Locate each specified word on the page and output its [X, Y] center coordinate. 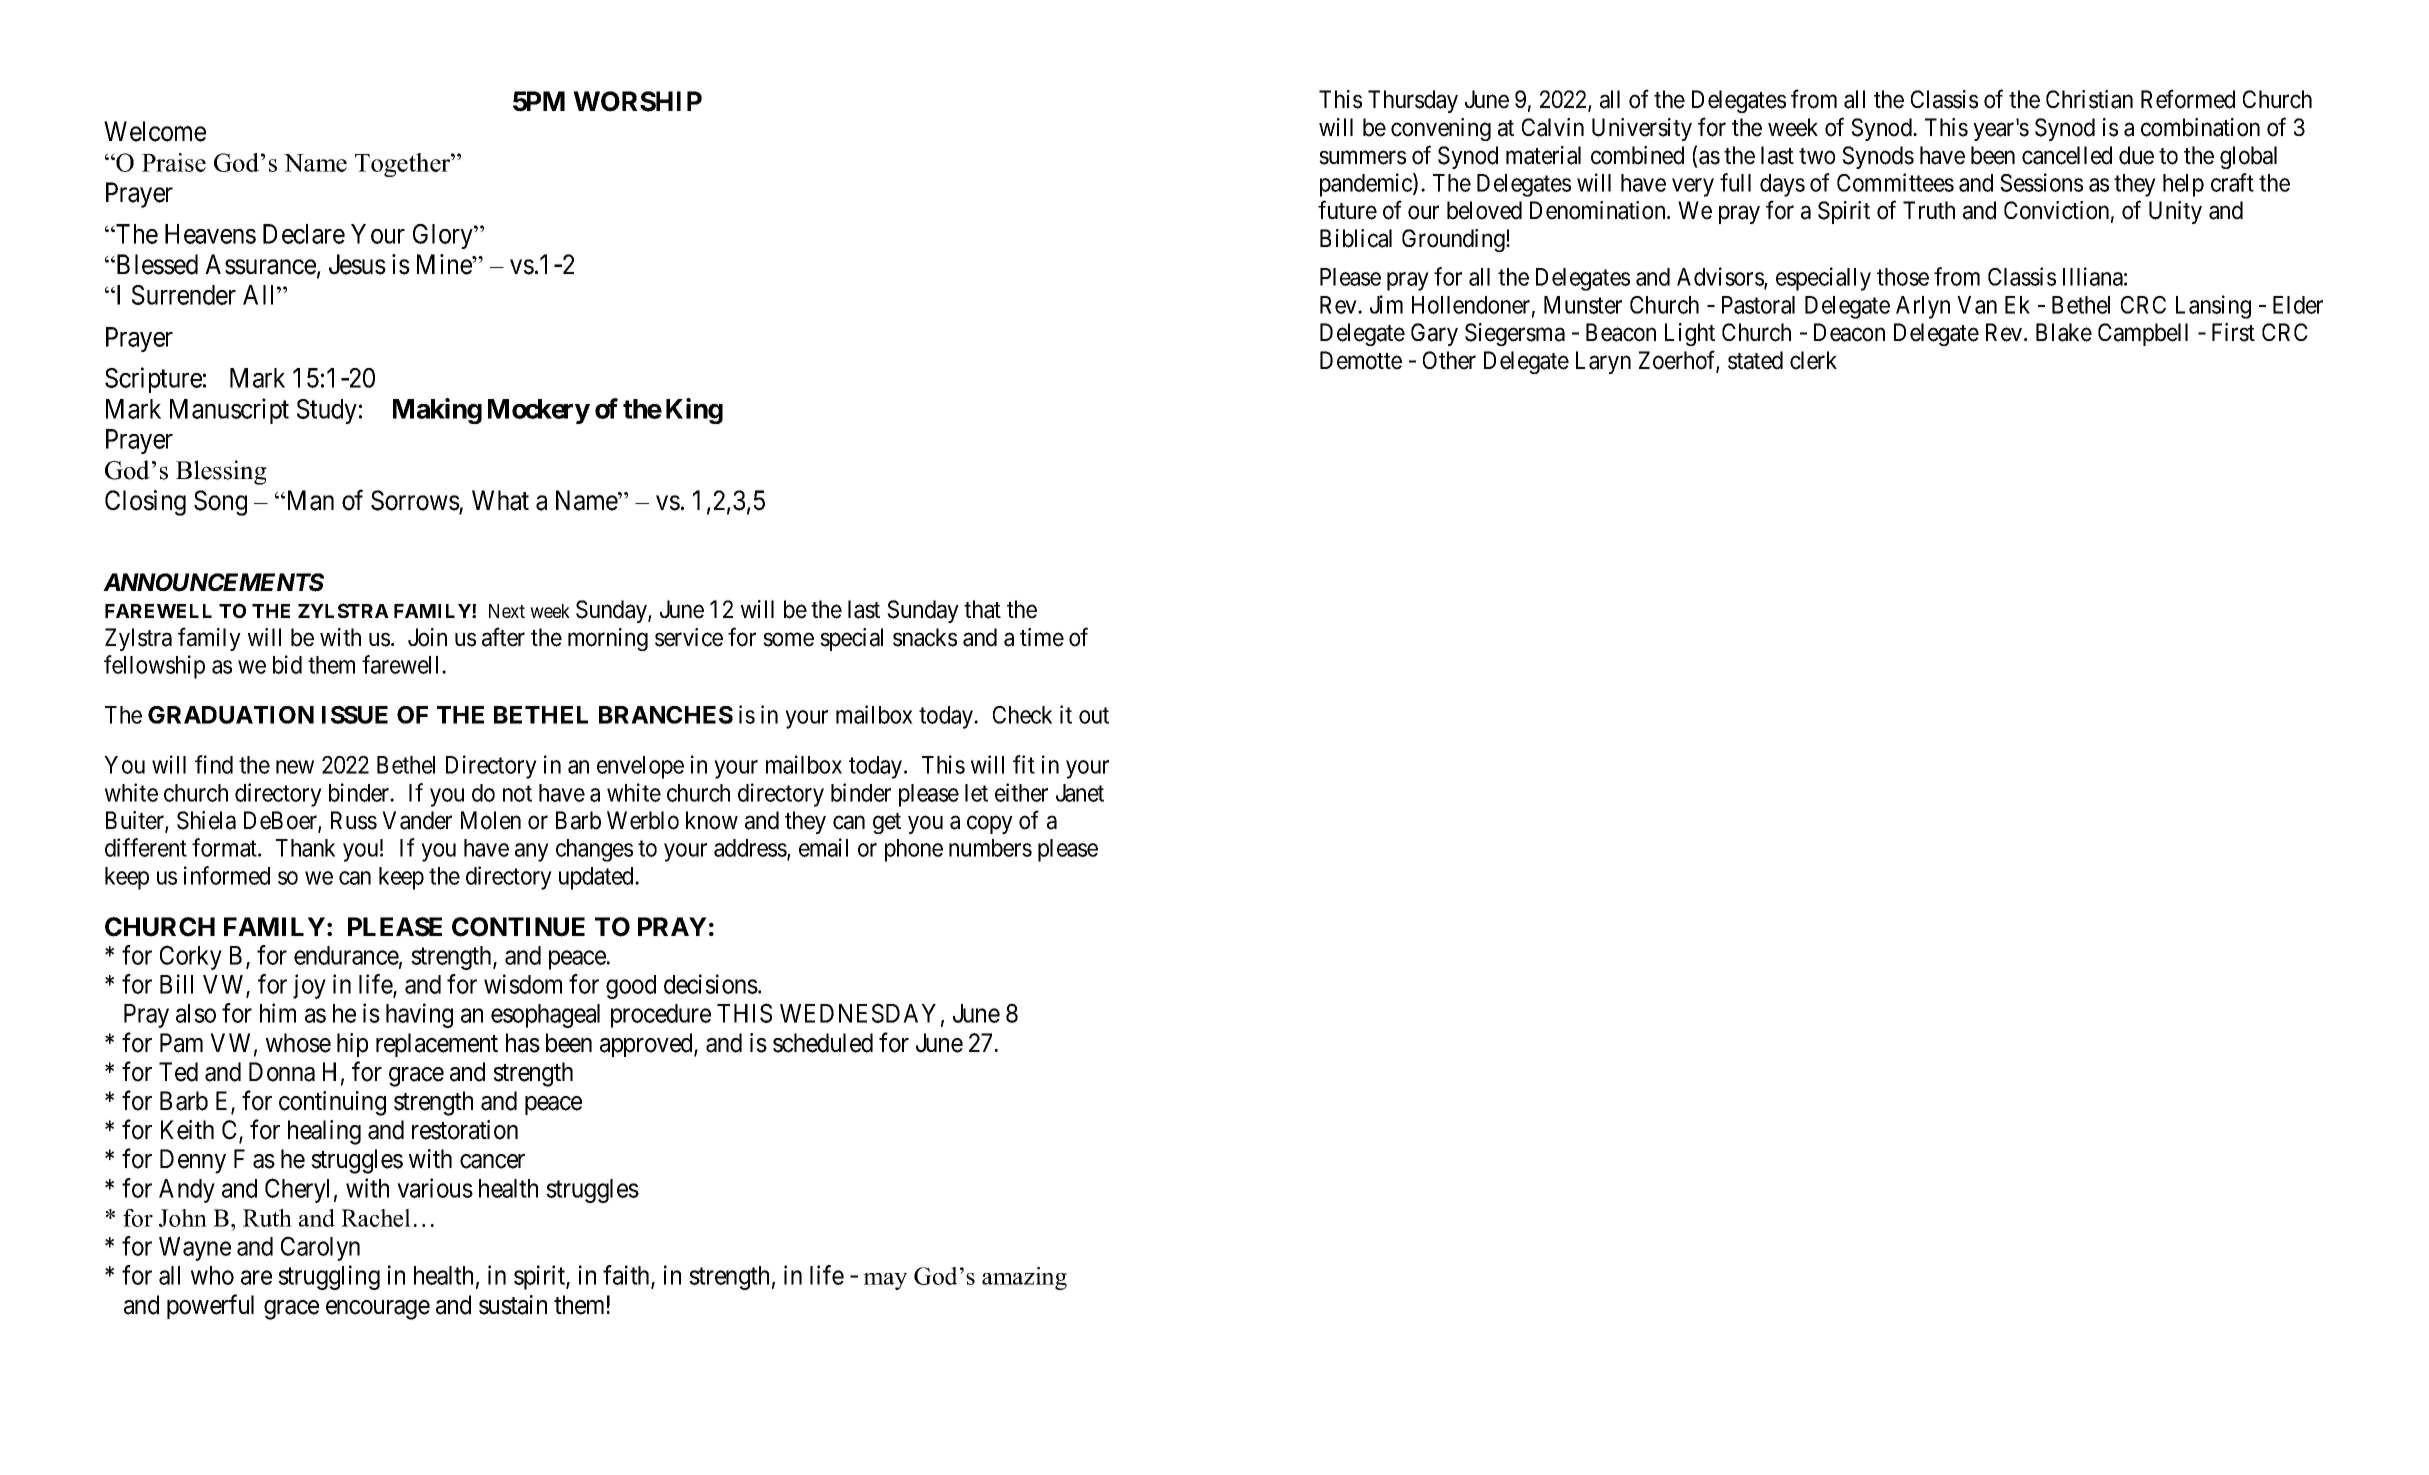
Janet [1080, 793]
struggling [329, 1277]
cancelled [2067, 155]
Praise [174, 162]
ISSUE [355, 715]
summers [1362, 158]
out [1094, 715]
